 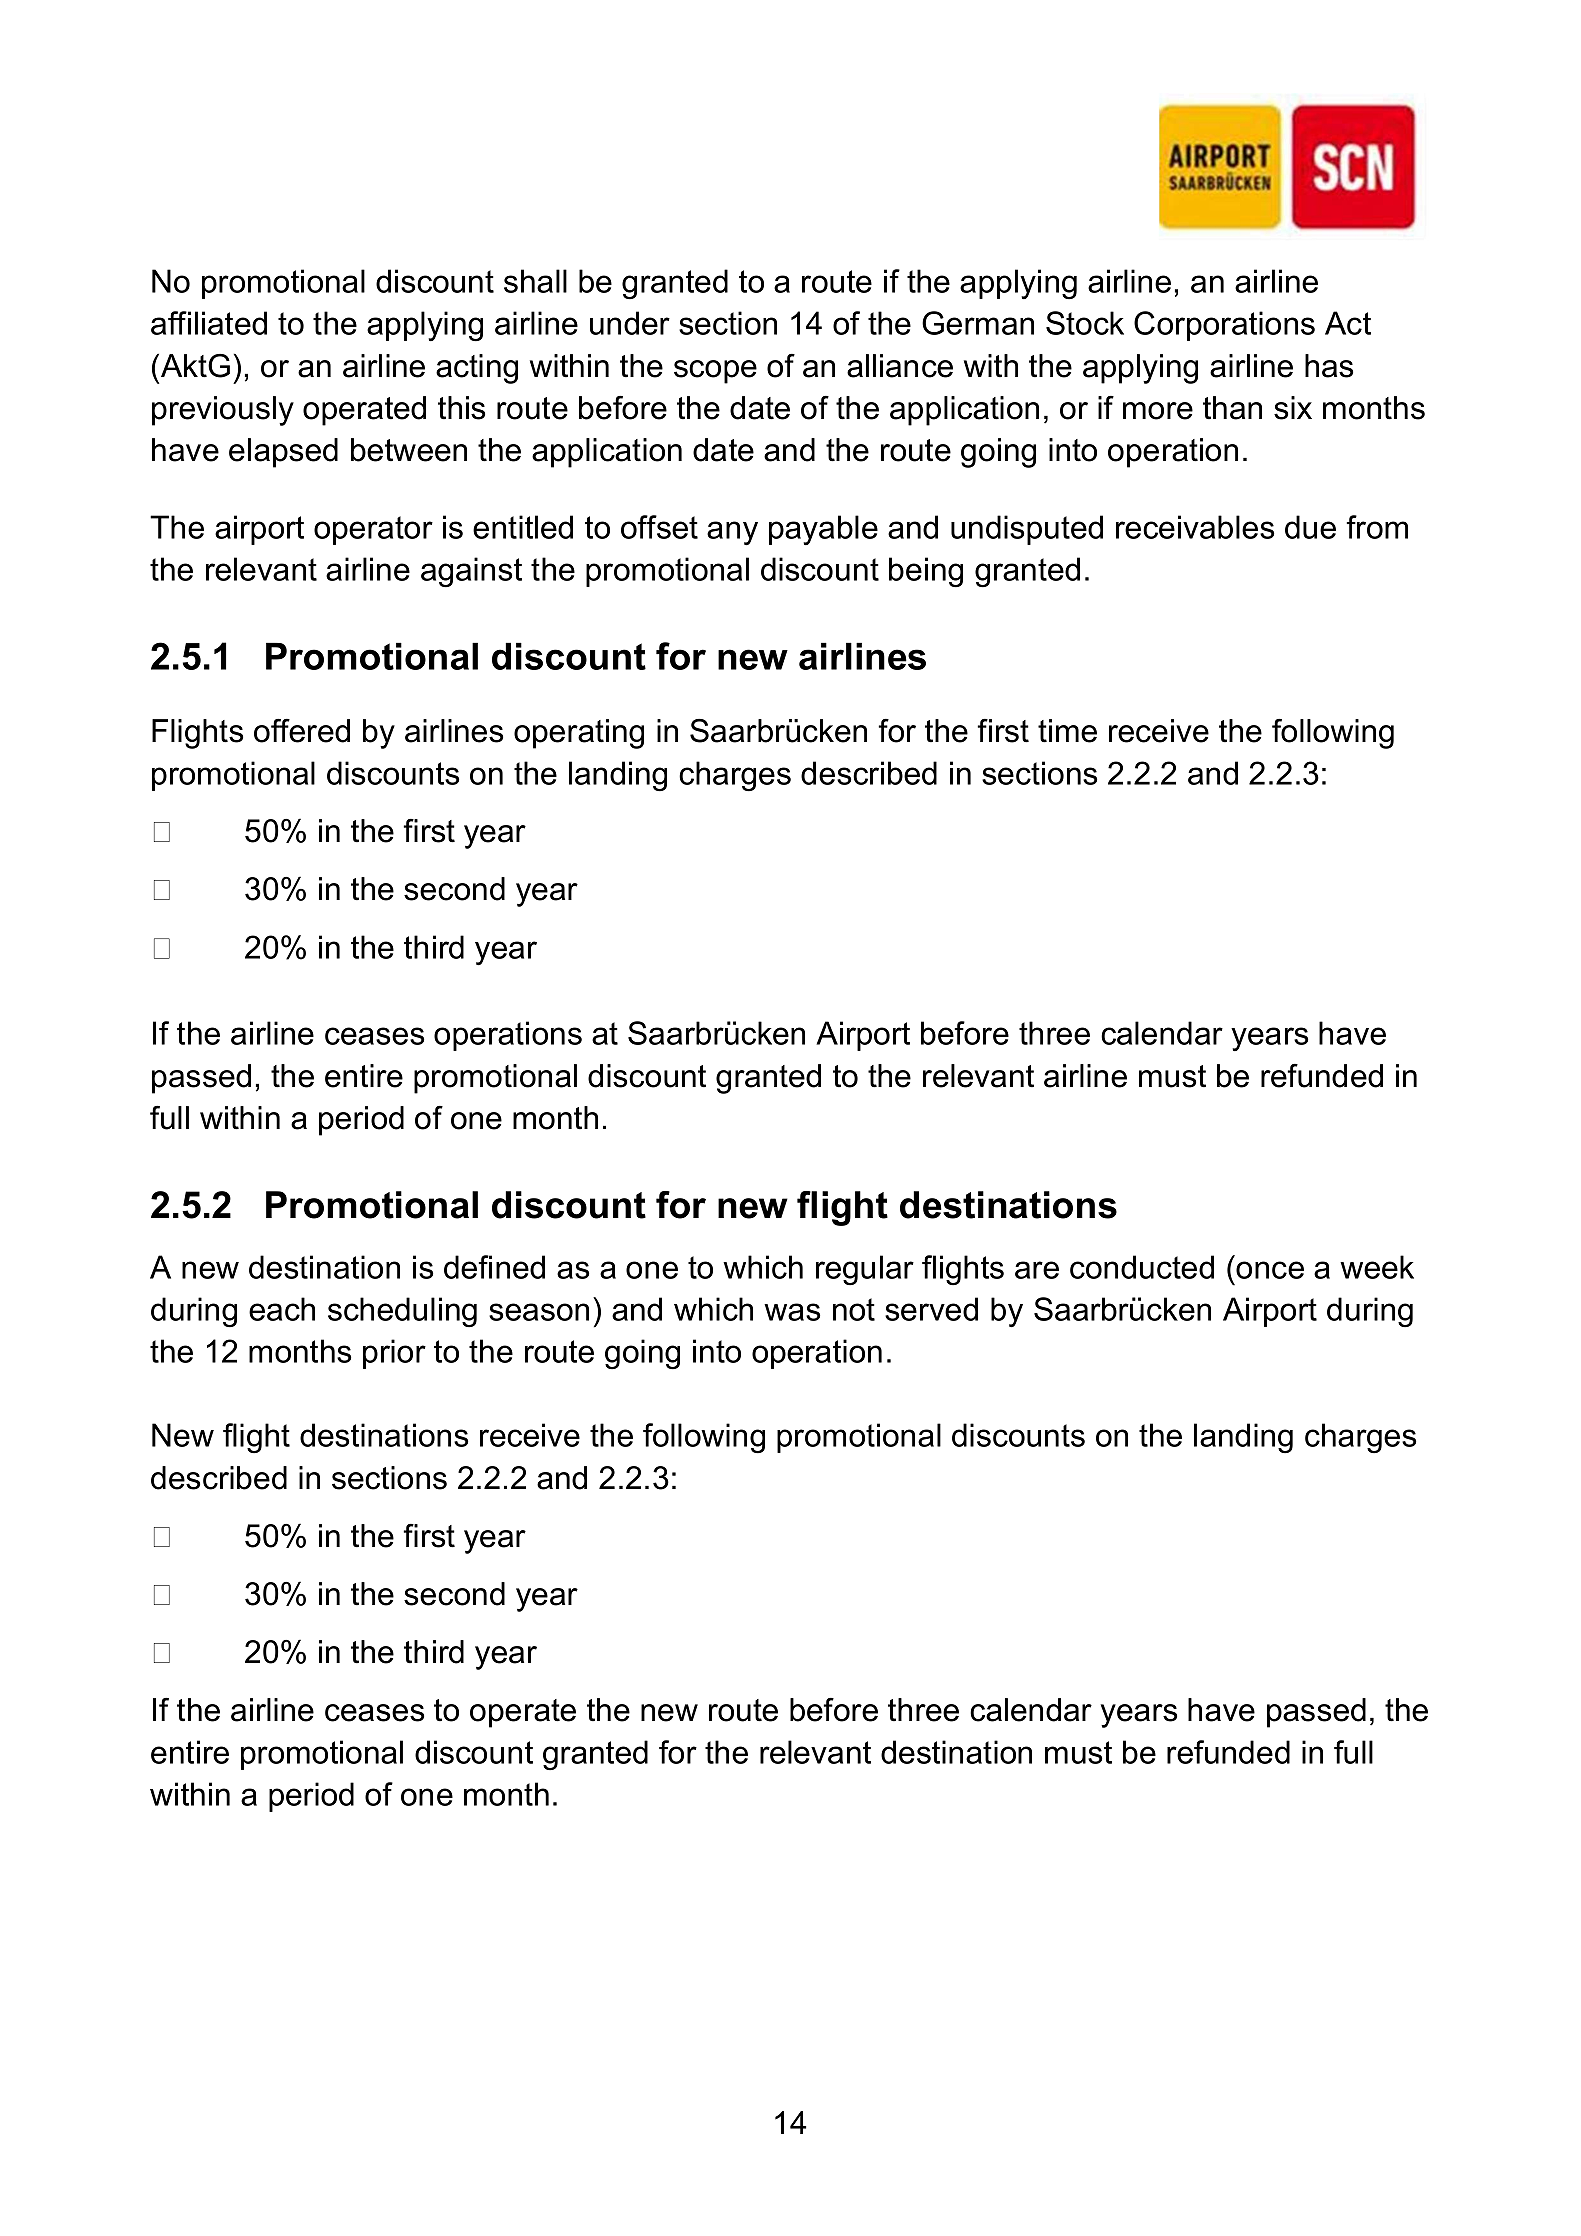 What do you see at coordinates (209, 323) in the screenshot?
I see `affiliated` at bounding box center [209, 323].
